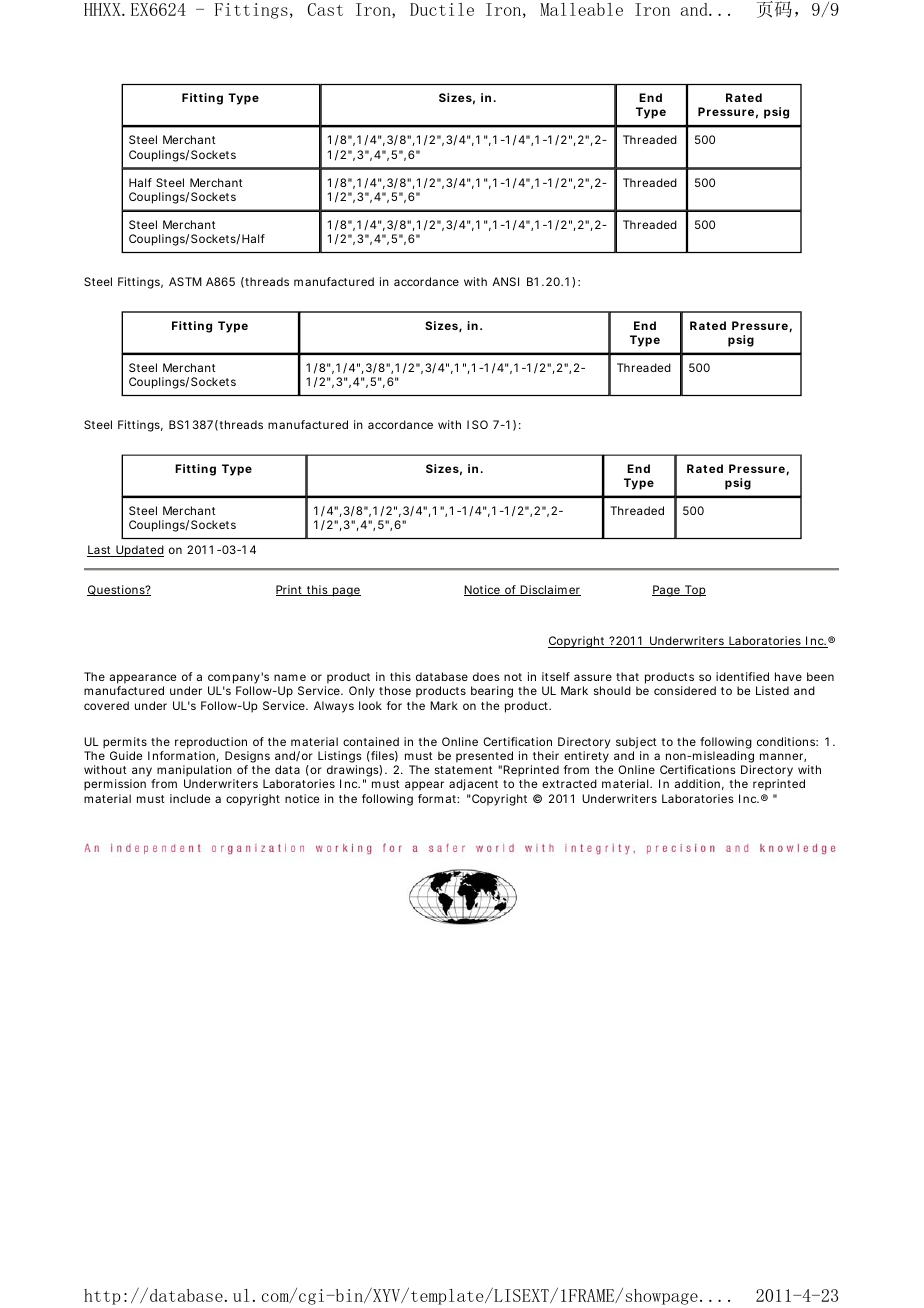  Describe the element at coordinates (581, 9) in the screenshot. I see `Malleable` at that location.
